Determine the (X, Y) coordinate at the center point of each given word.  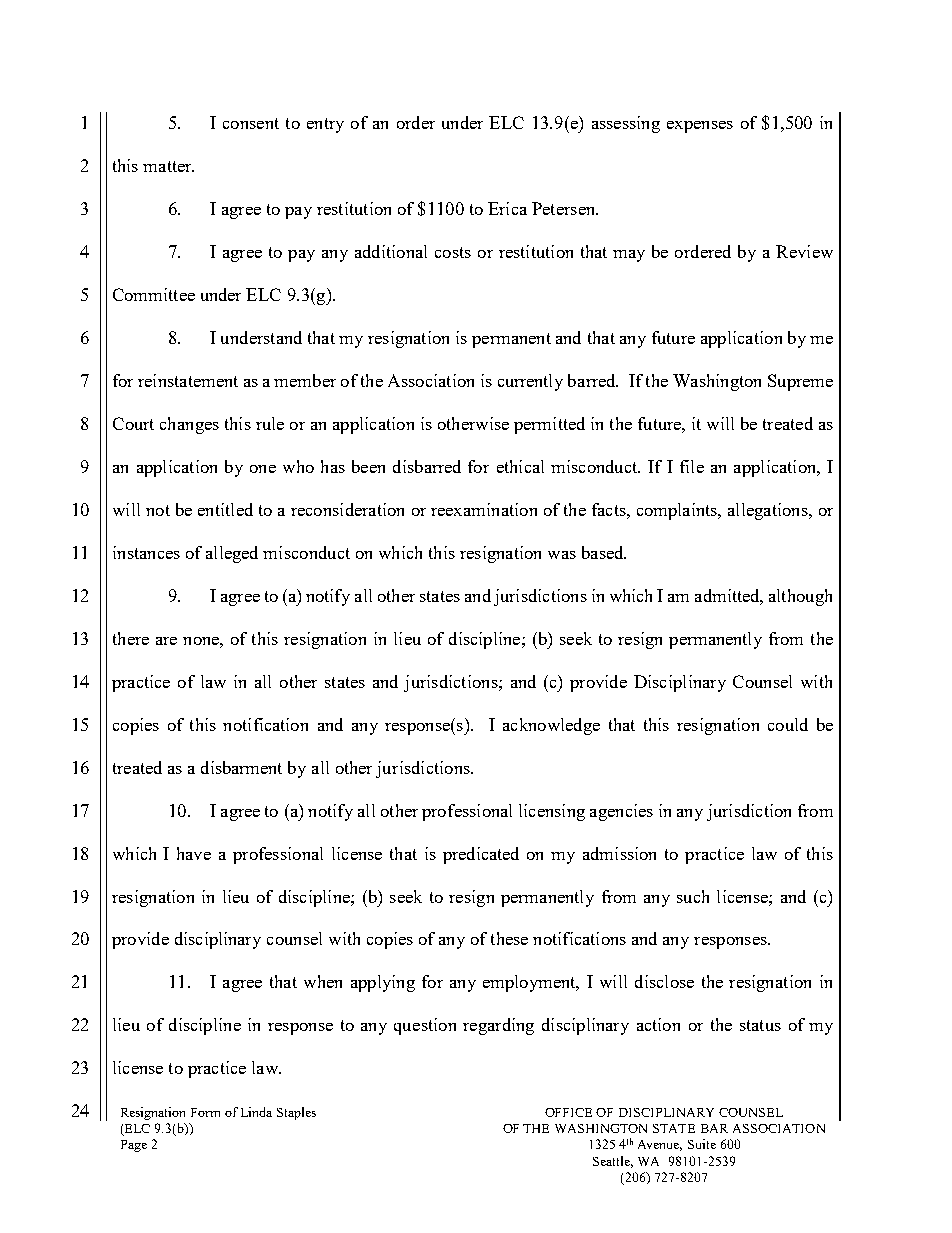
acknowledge (551, 726)
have (194, 853)
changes (189, 425)
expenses (700, 127)
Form (205, 1112)
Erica (507, 208)
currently (530, 382)
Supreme (800, 382)
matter (168, 166)
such (693, 896)
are (166, 641)
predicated (481, 855)
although (800, 597)
